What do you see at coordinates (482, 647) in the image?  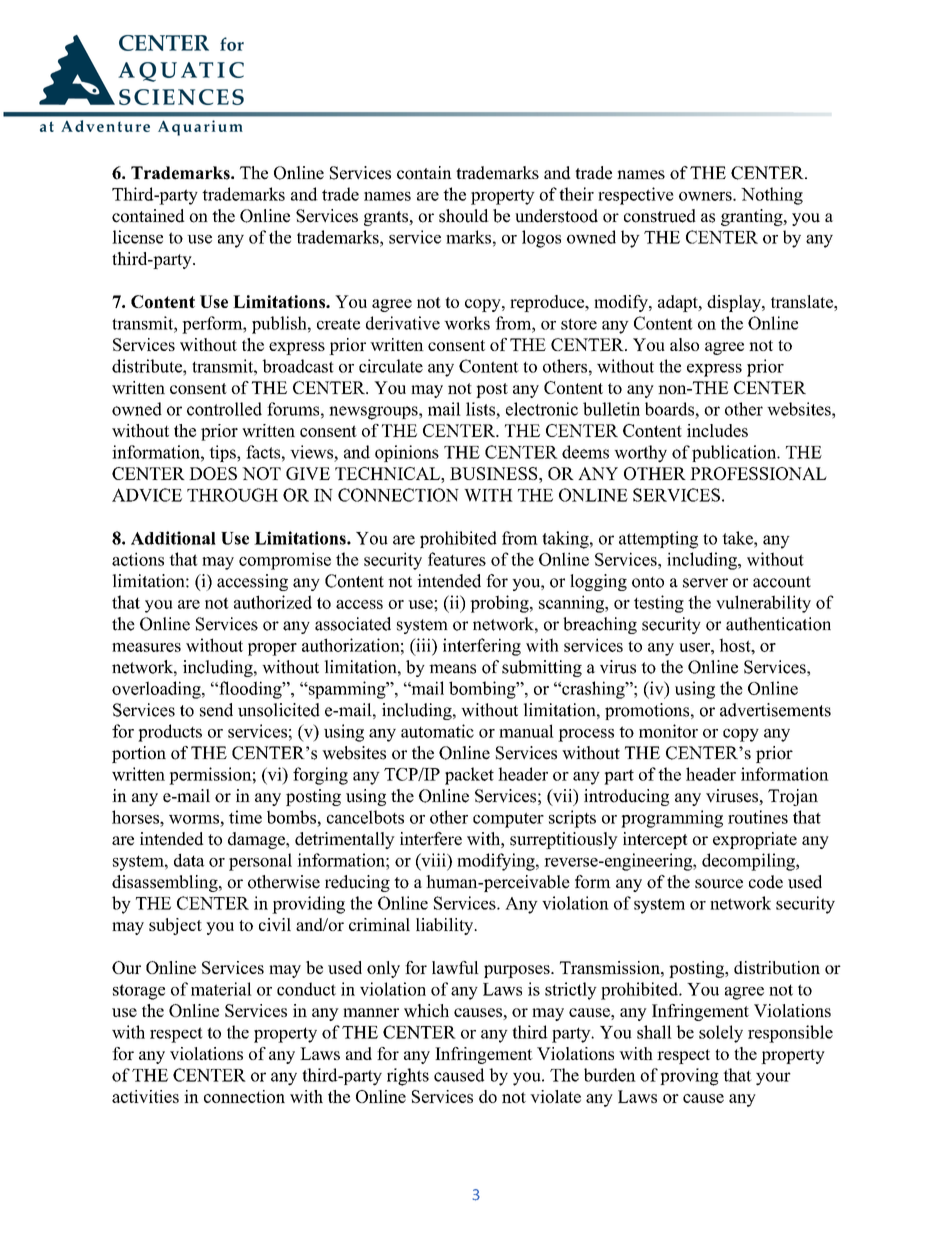 I see `interfering` at bounding box center [482, 647].
